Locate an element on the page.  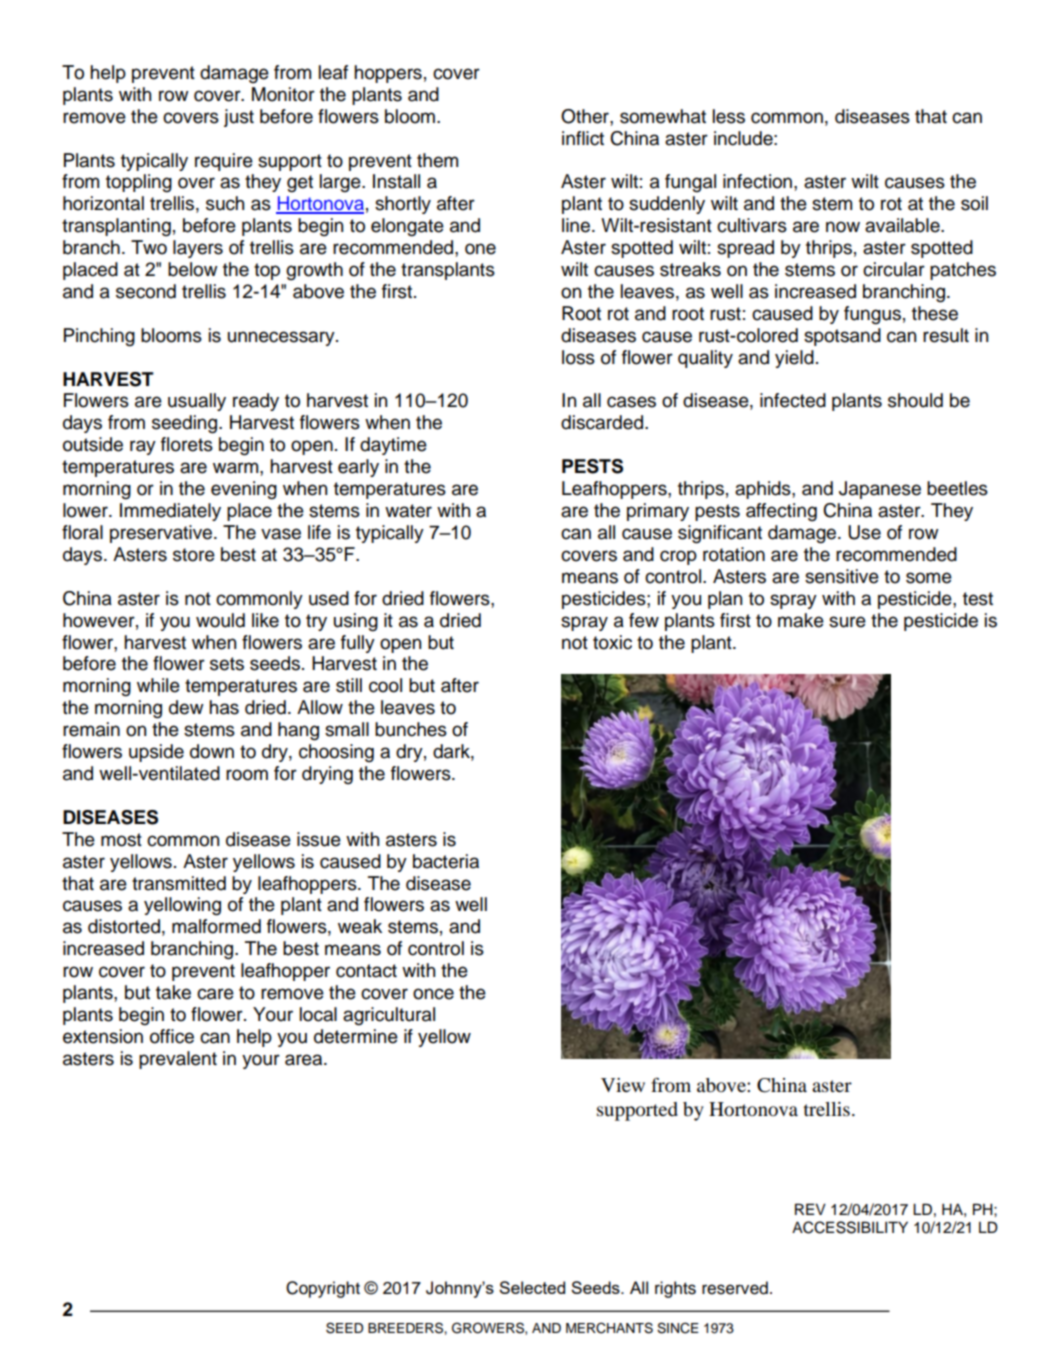
inflict is located at coordinates (583, 138).
